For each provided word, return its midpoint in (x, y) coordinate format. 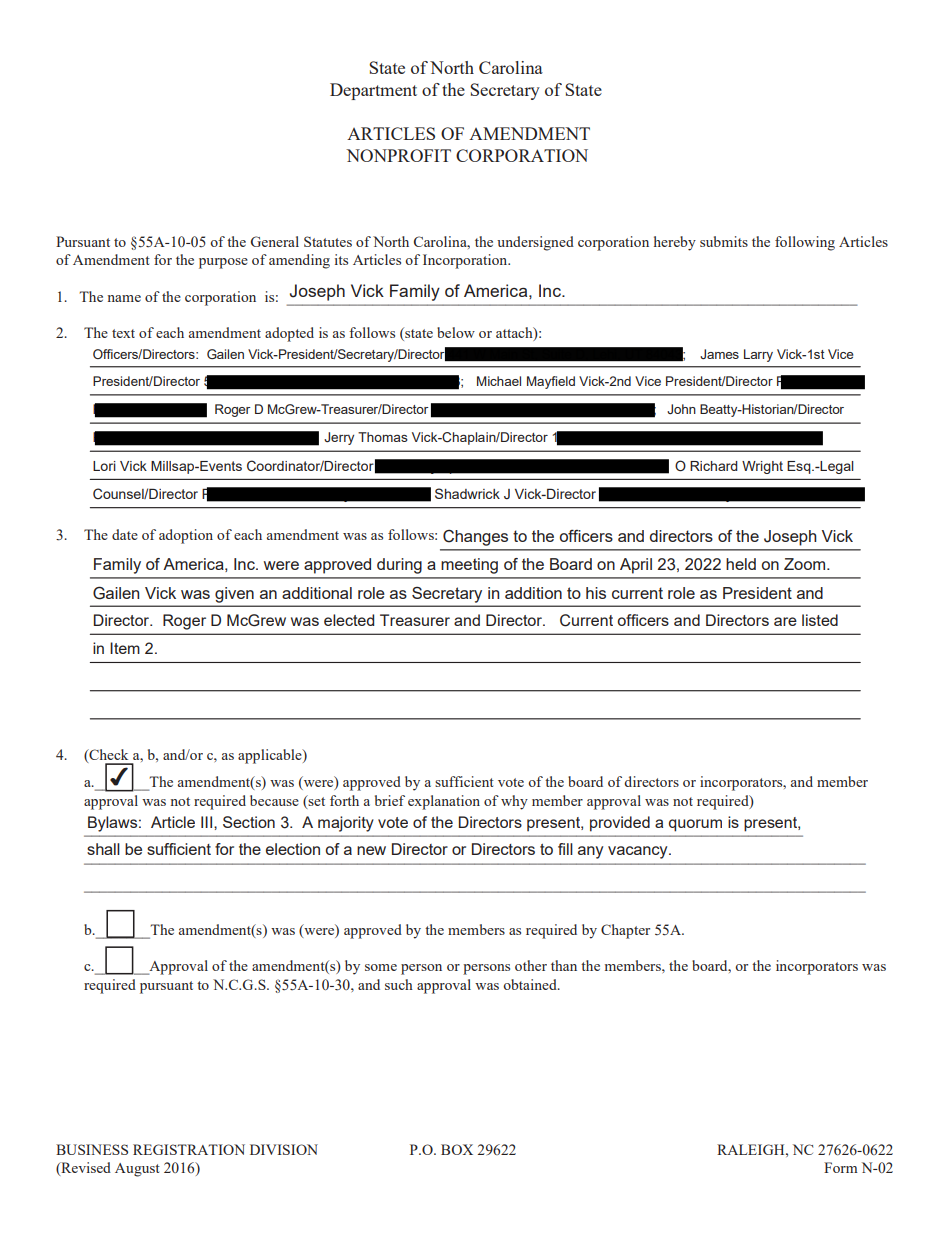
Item (125, 648)
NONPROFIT (398, 155)
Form (841, 1167)
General (275, 241)
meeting (469, 566)
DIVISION (284, 1149)
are (785, 621)
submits (724, 241)
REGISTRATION (189, 1149)
